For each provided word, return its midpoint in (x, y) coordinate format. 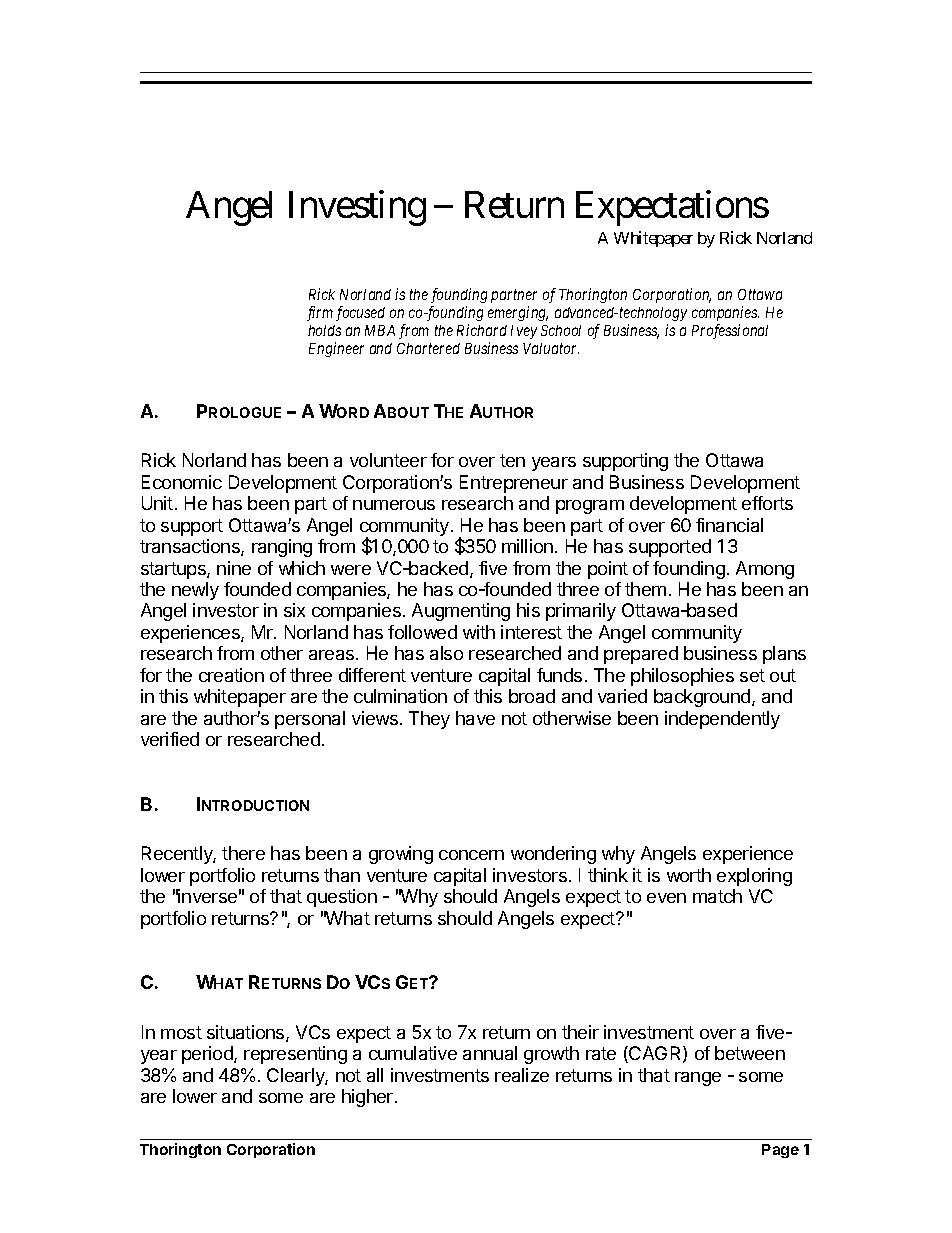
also (446, 653)
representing (295, 1055)
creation (231, 675)
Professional (730, 331)
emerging (518, 313)
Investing (357, 208)
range (698, 1079)
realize (522, 1075)
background (703, 698)
